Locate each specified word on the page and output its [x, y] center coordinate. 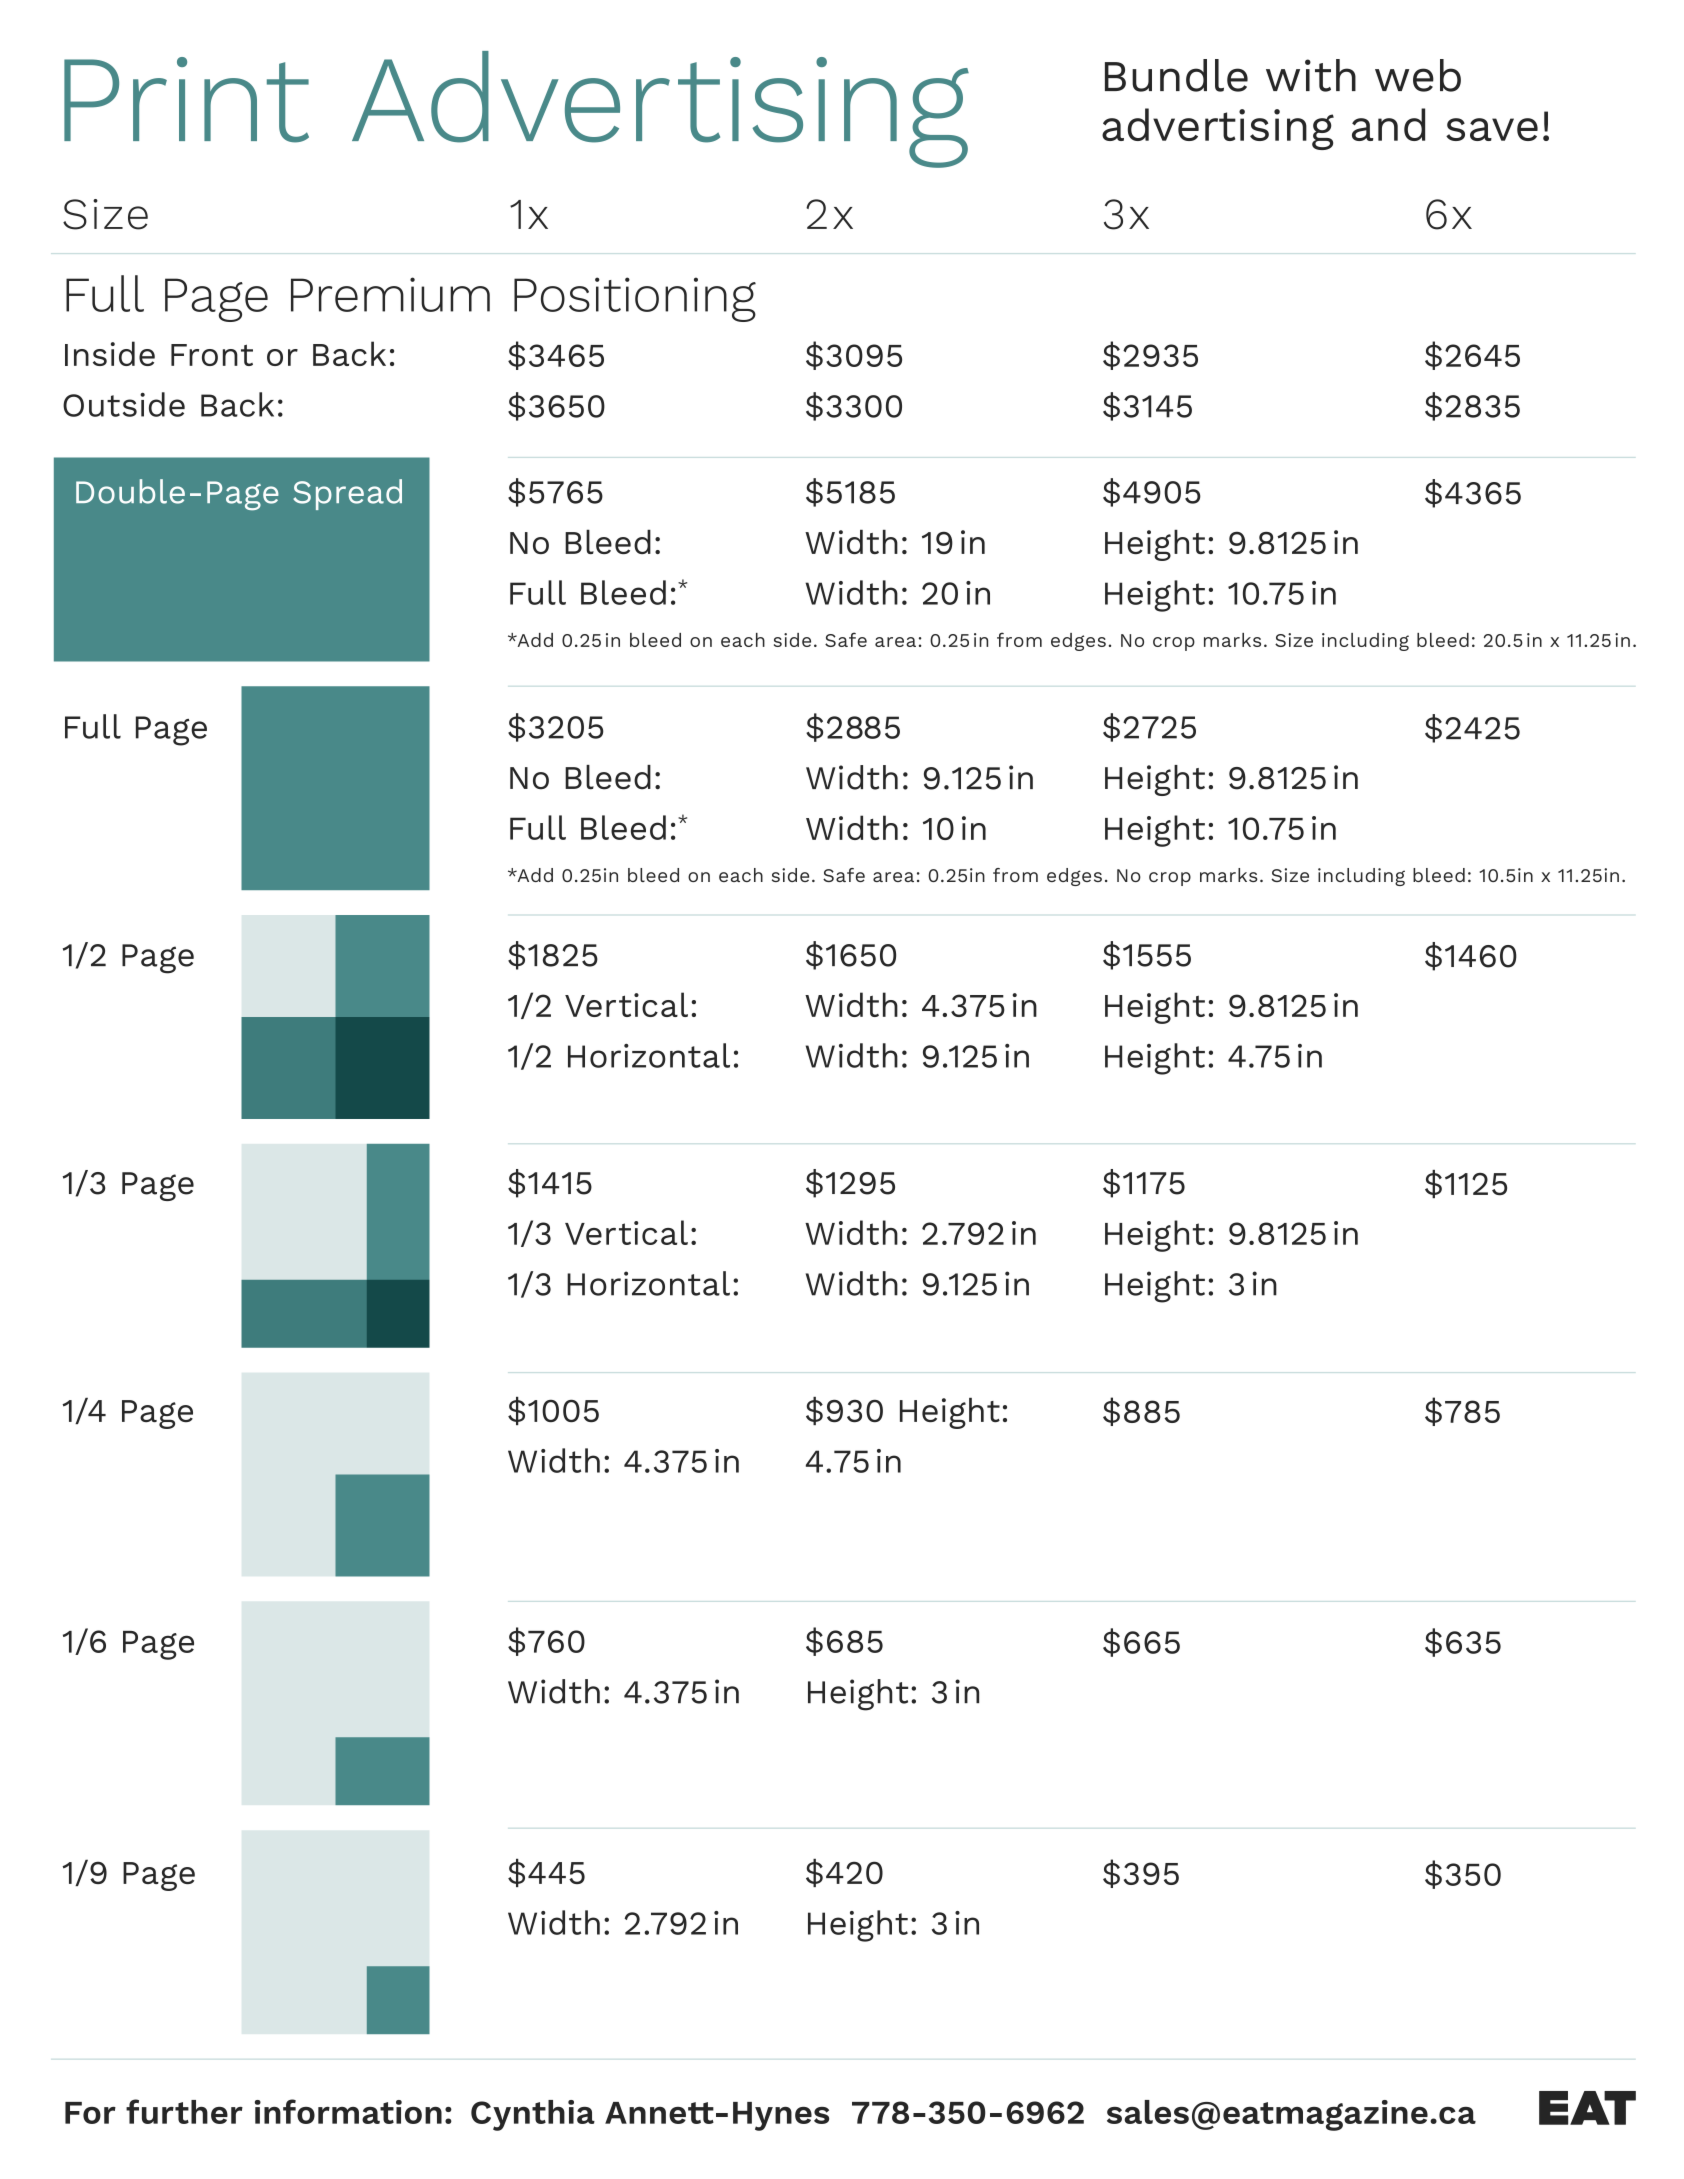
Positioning [635, 299]
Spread [347, 494]
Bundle [1176, 75]
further [184, 2111]
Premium [390, 294]
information [348, 2111]
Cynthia [533, 2115]
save [1492, 129]
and [1388, 124]
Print [186, 100]
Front [212, 355]
